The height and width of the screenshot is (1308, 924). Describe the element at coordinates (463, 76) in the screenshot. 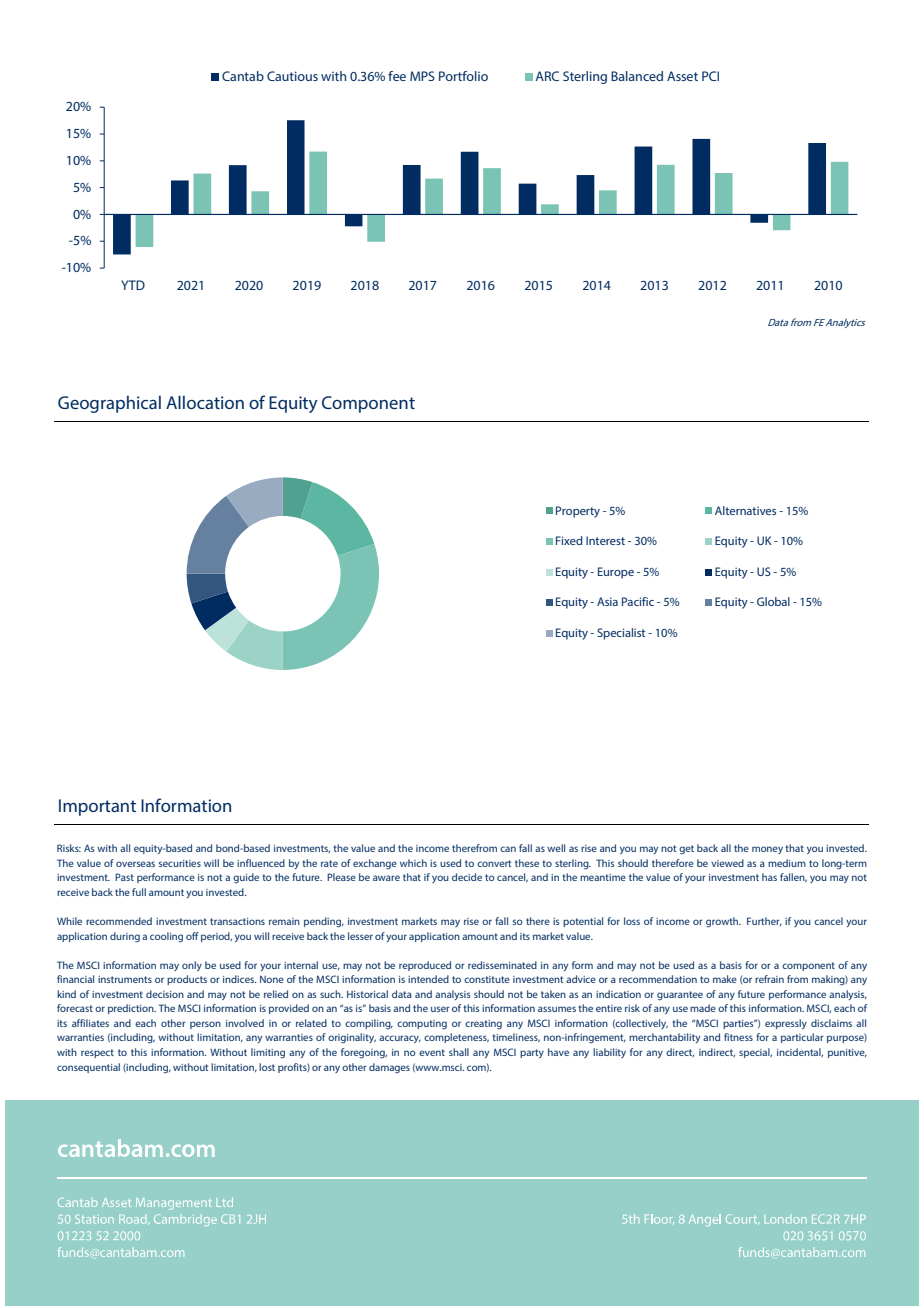

I see `Portfolio` at that location.
